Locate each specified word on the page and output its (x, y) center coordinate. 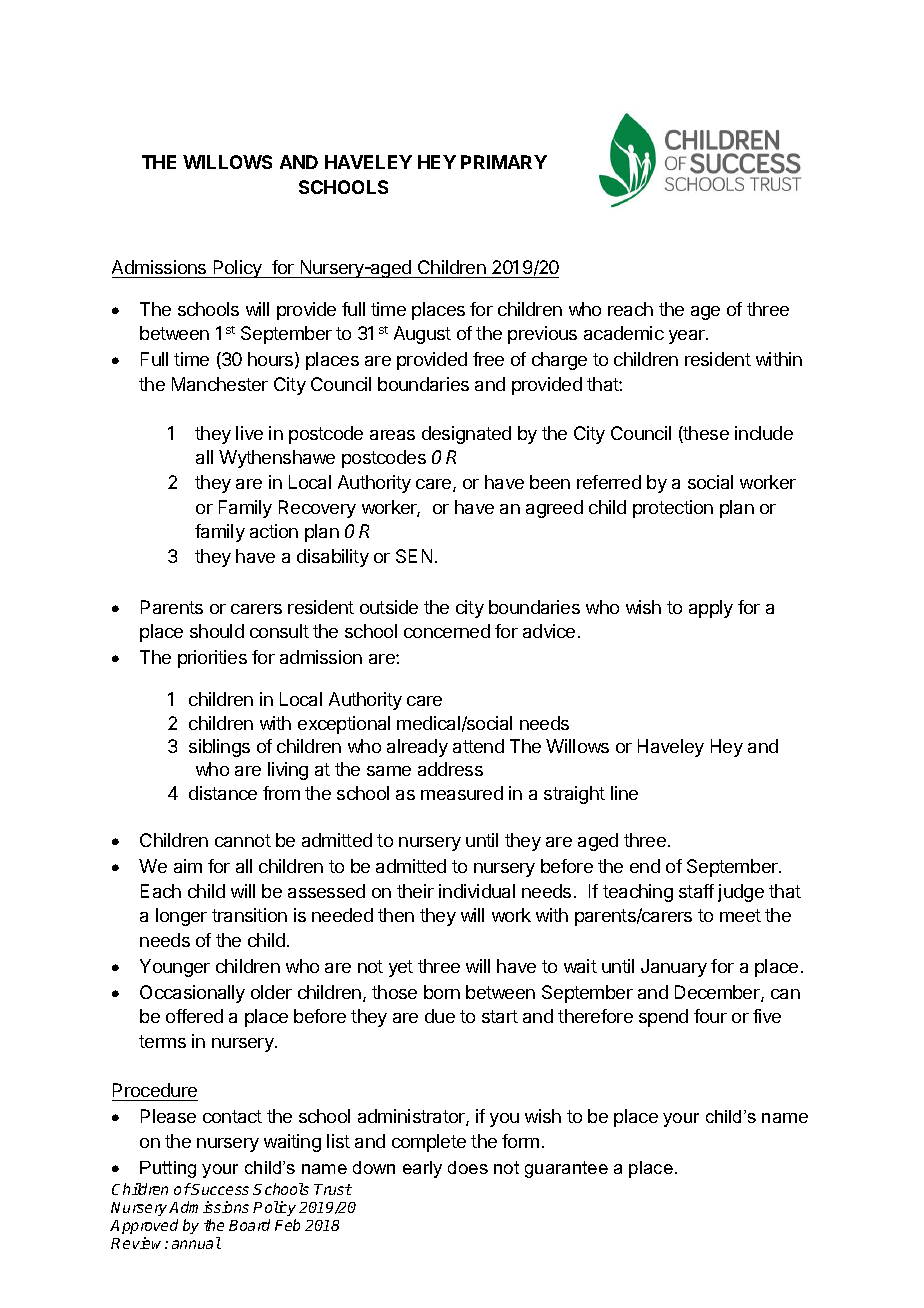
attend (478, 746)
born (442, 992)
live (249, 433)
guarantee (566, 1169)
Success (219, 1189)
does (468, 1167)
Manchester (220, 384)
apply (711, 609)
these (705, 434)
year (688, 337)
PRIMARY (504, 162)
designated (466, 435)
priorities (212, 659)
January (674, 968)
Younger (175, 968)
